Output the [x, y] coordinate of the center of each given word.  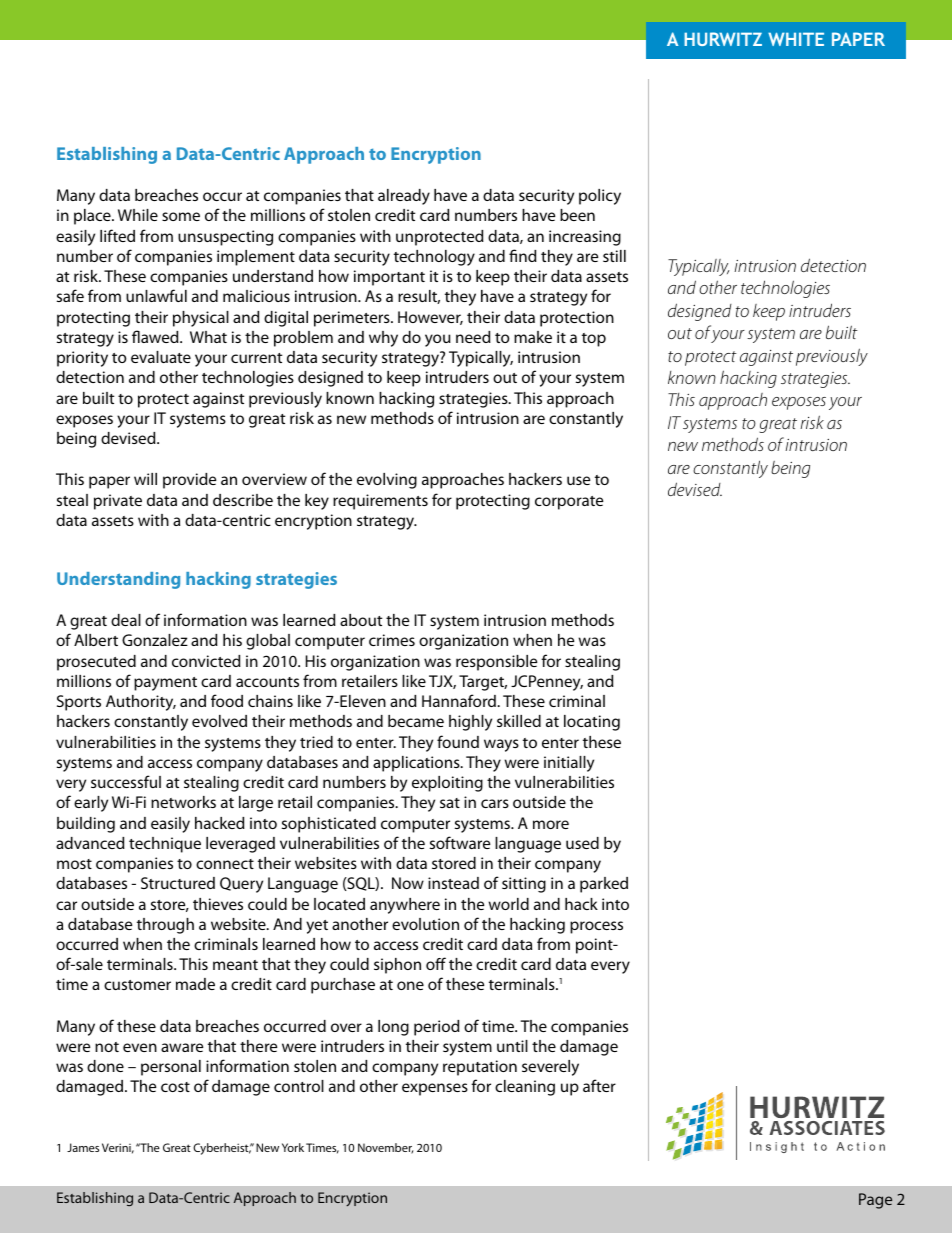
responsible [496, 663]
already [404, 197]
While [138, 215]
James [83, 1147]
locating [592, 723]
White [796, 39]
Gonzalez [155, 640]
